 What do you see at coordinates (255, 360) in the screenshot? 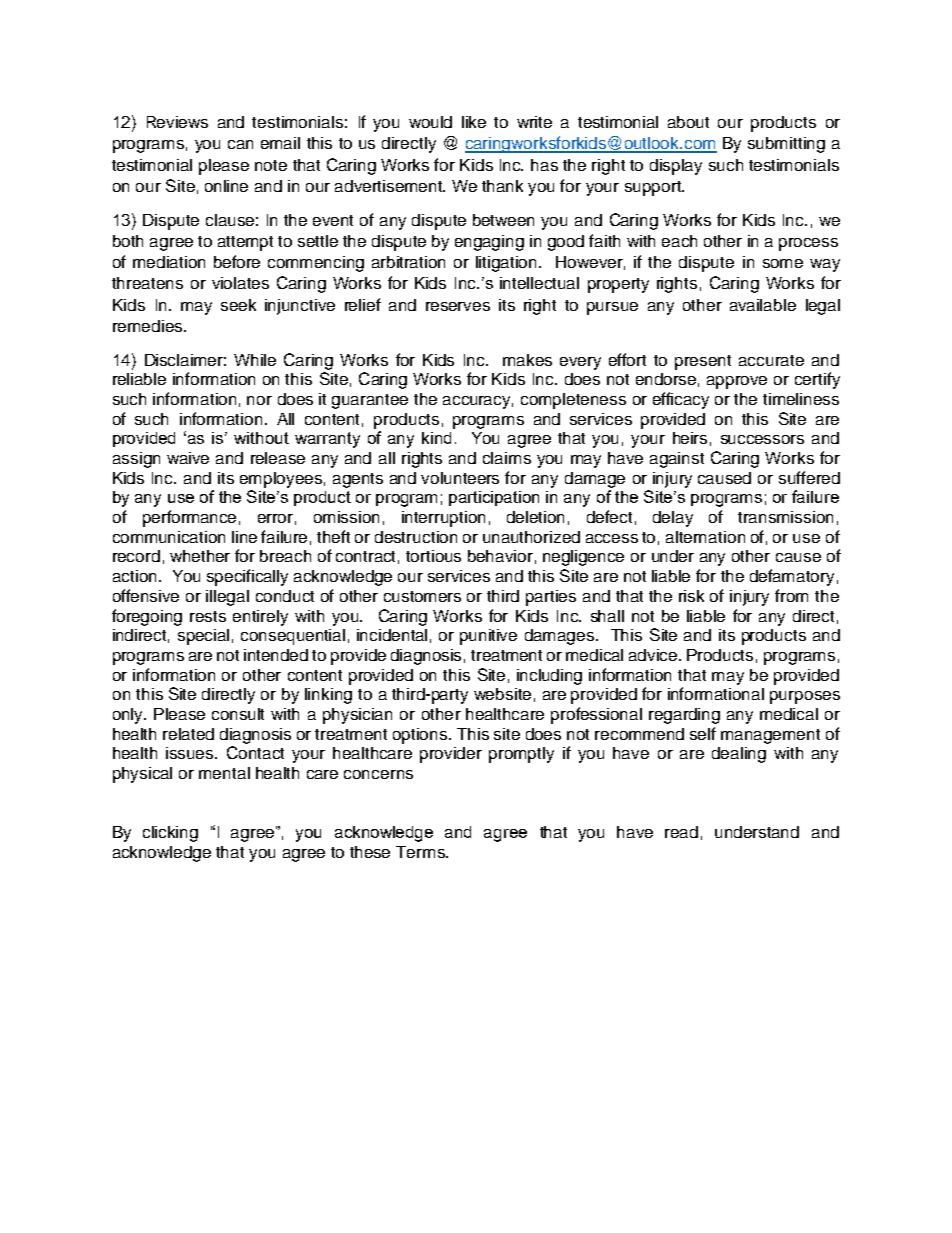
I see `While` at bounding box center [255, 360].
